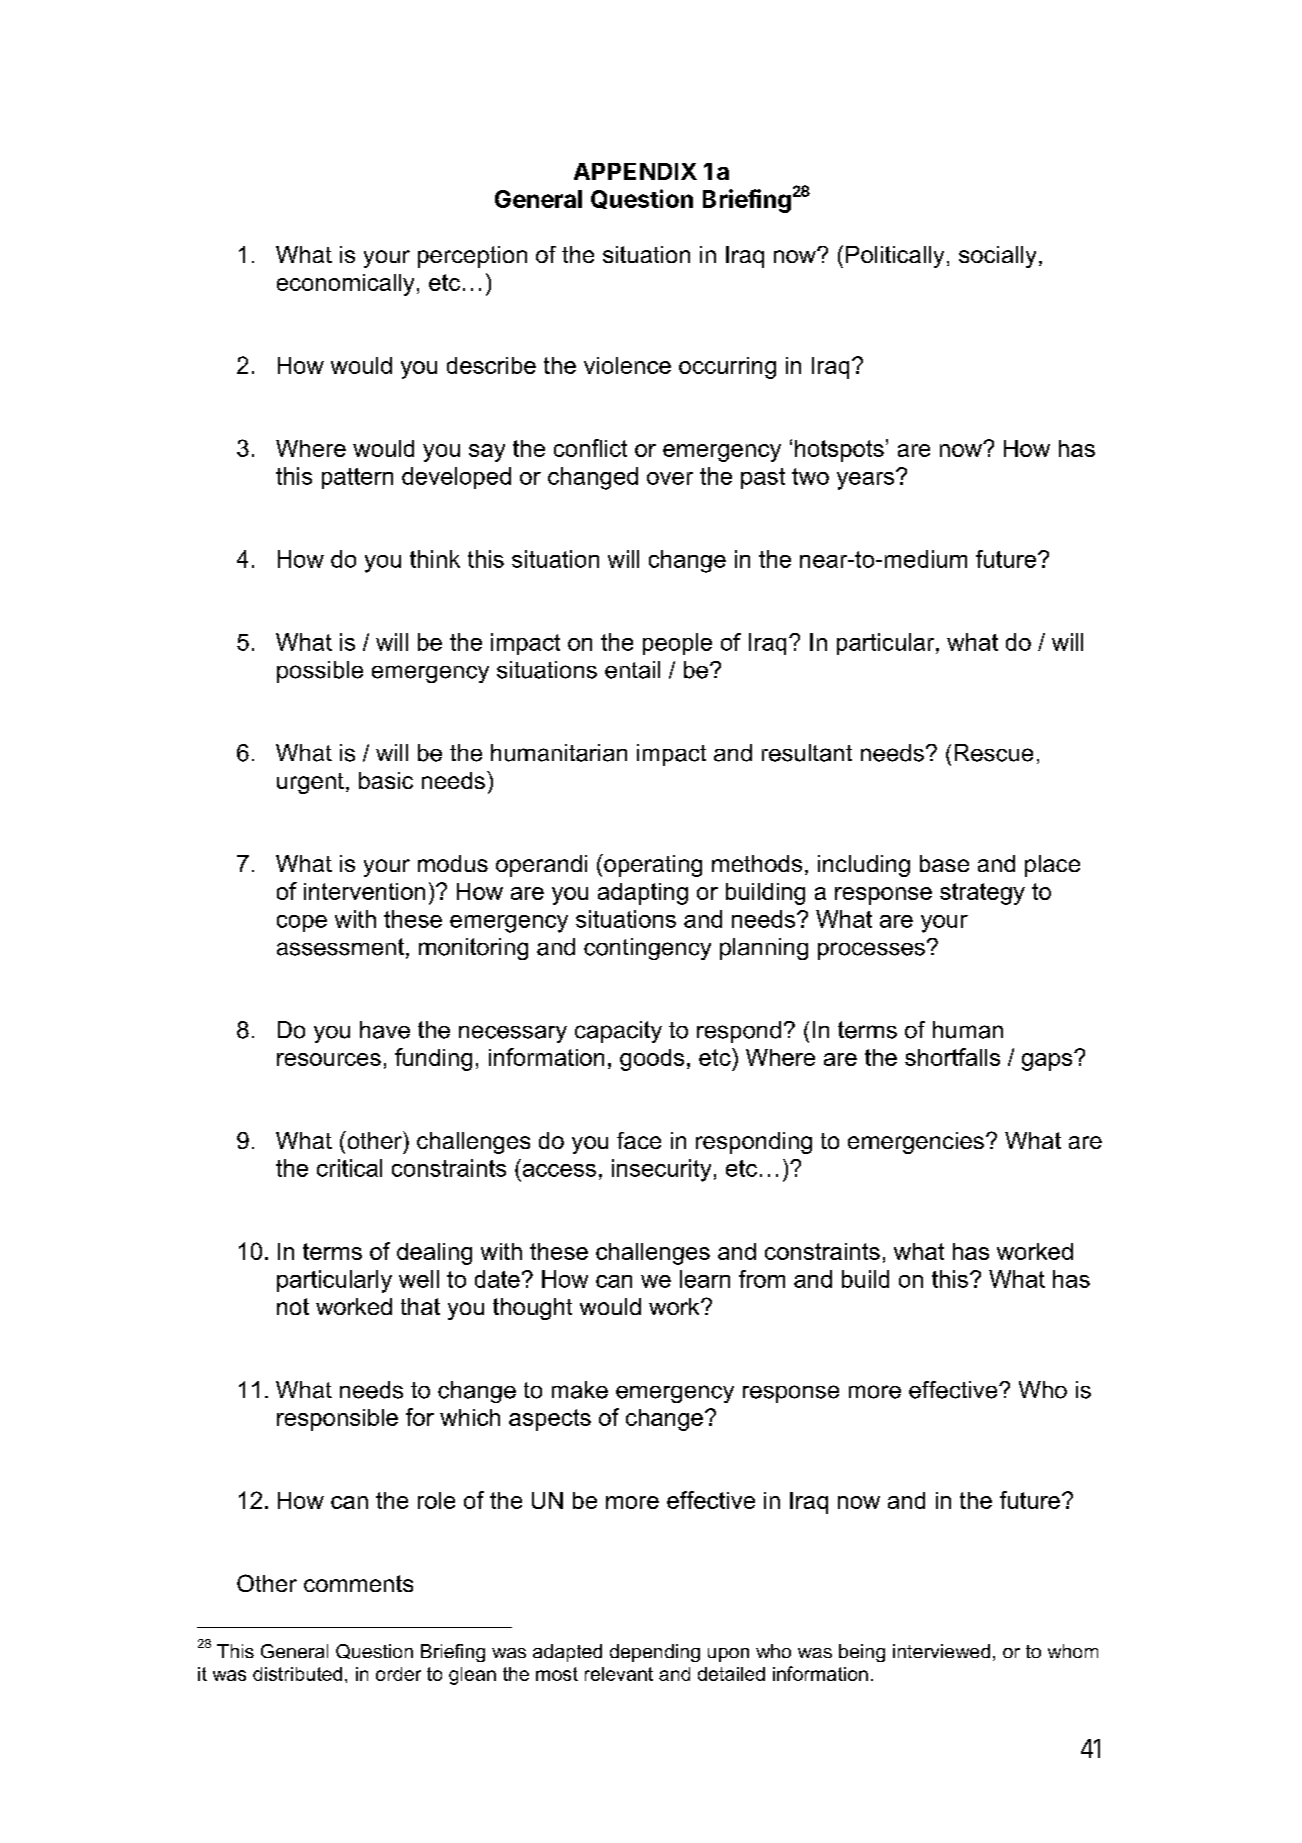  What do you see at coordinates (705, 1279) in the page?
I see `learn` at bounding box center [705, 1279].
